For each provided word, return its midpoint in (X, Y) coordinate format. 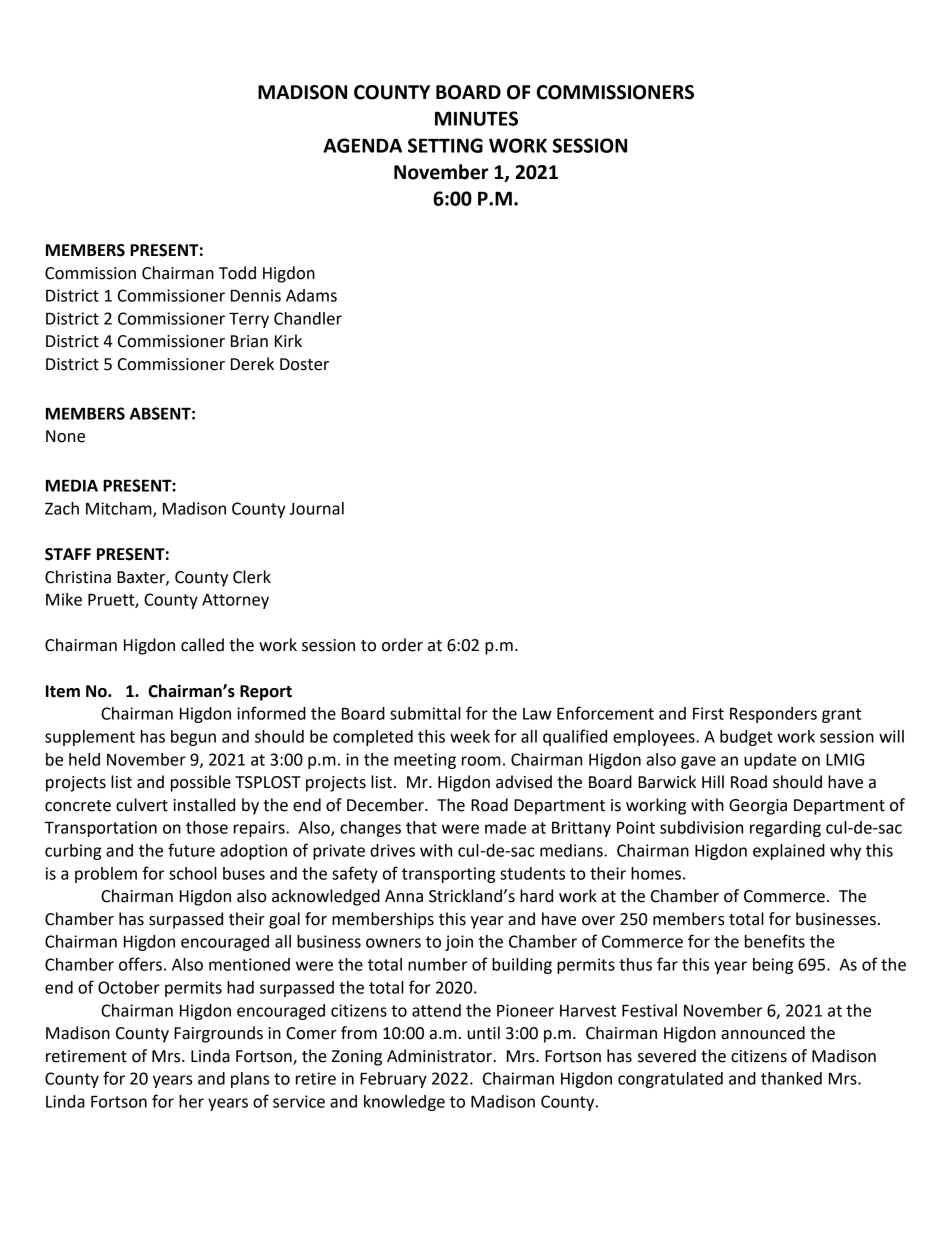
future (191, 850)
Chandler (308, 318)
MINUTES (476, 118)
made (505, 827)
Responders (773, 715)
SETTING (445, 145)
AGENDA (362, 145)
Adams (311, 295)
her (191, 1101)
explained (789, 852)
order (402, 645)
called (202, 645)
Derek (252, 364)
